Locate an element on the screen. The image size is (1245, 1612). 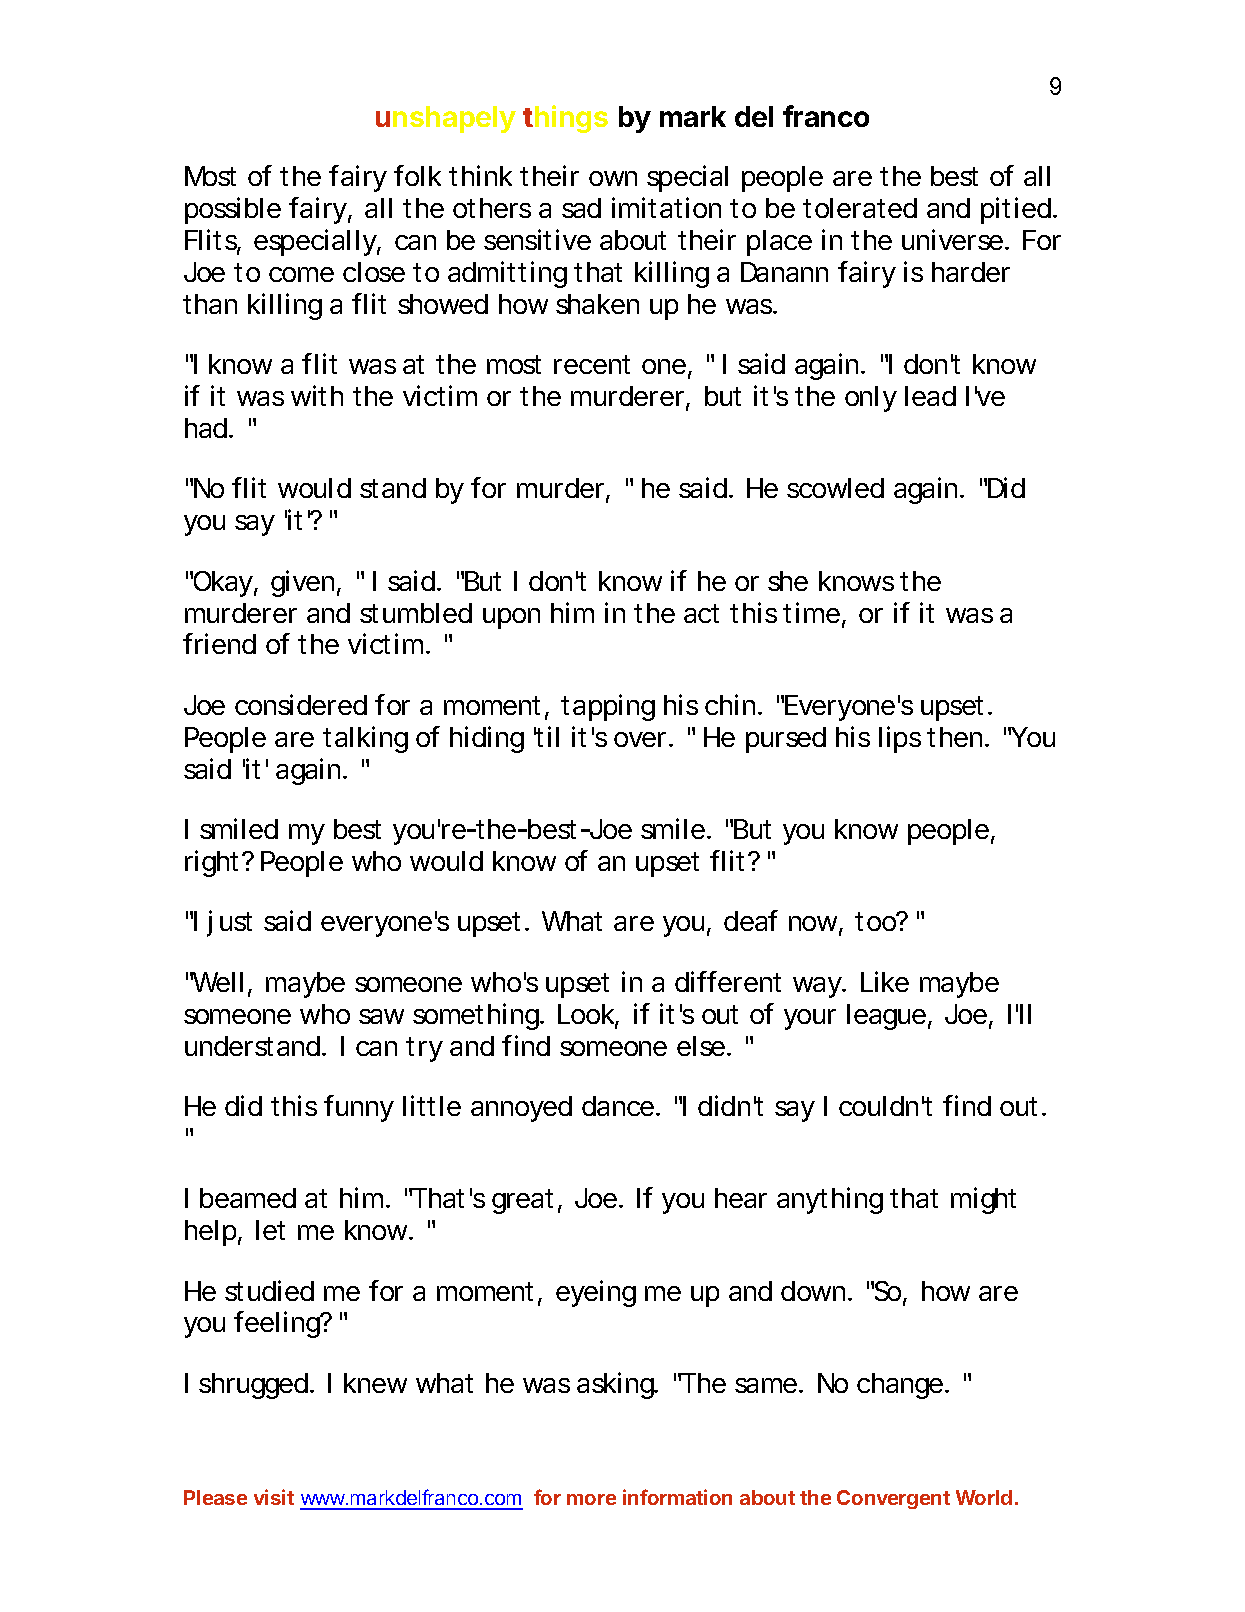
league is located at coordinates (889, 1017).
